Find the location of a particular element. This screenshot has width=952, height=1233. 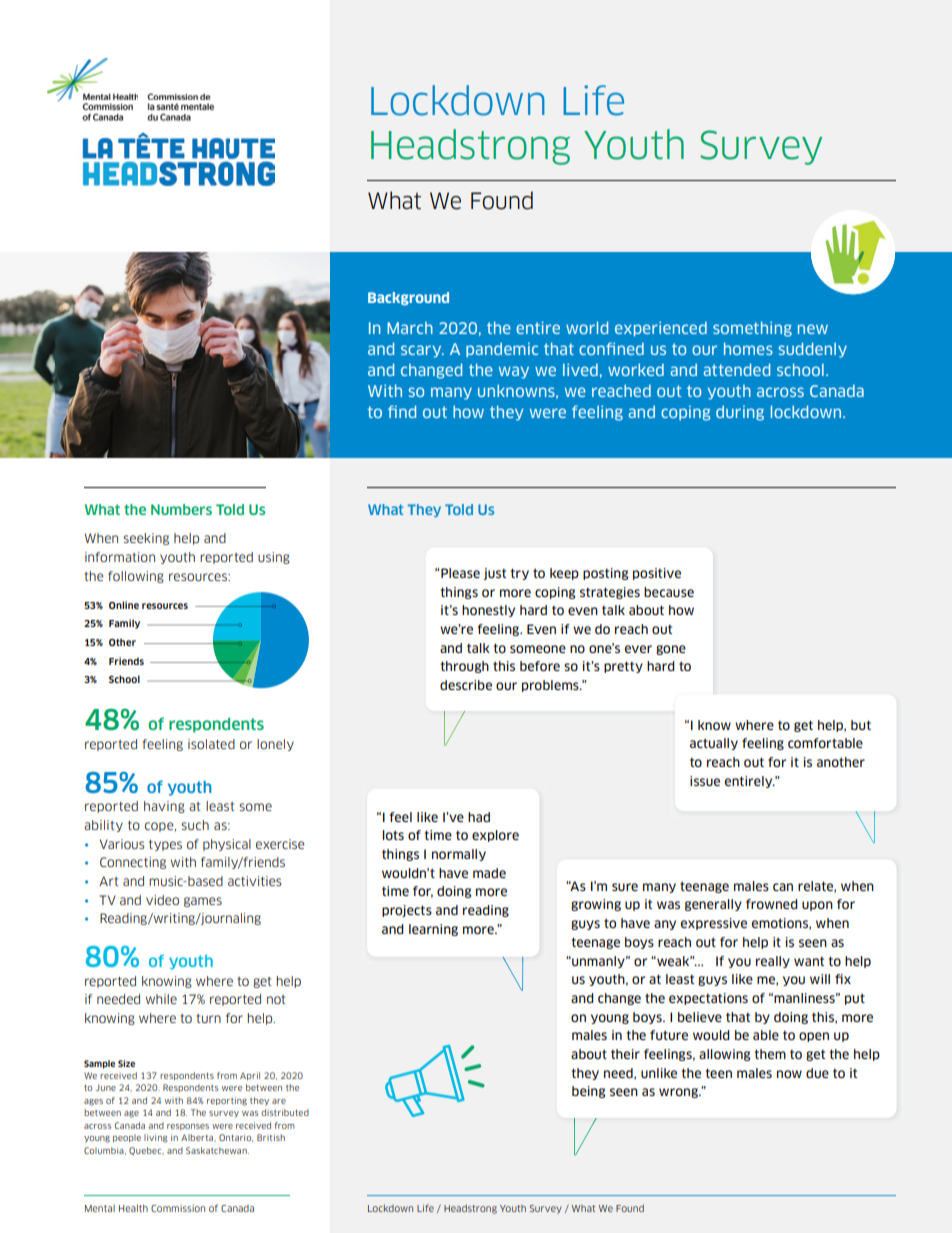

while is located at coordinates (161, 999).
